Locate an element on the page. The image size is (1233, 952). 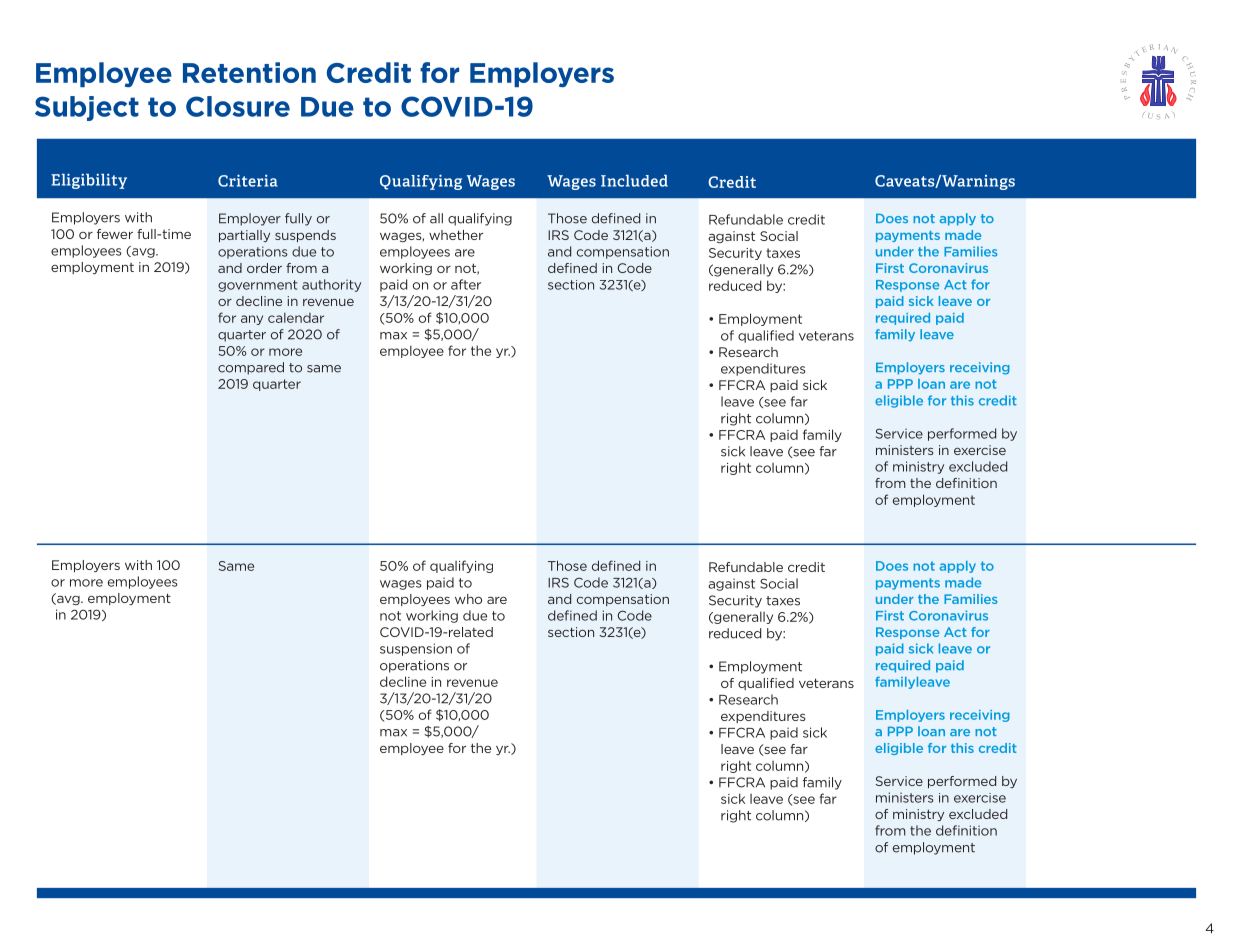
any is located at coordinates (252, 320).
